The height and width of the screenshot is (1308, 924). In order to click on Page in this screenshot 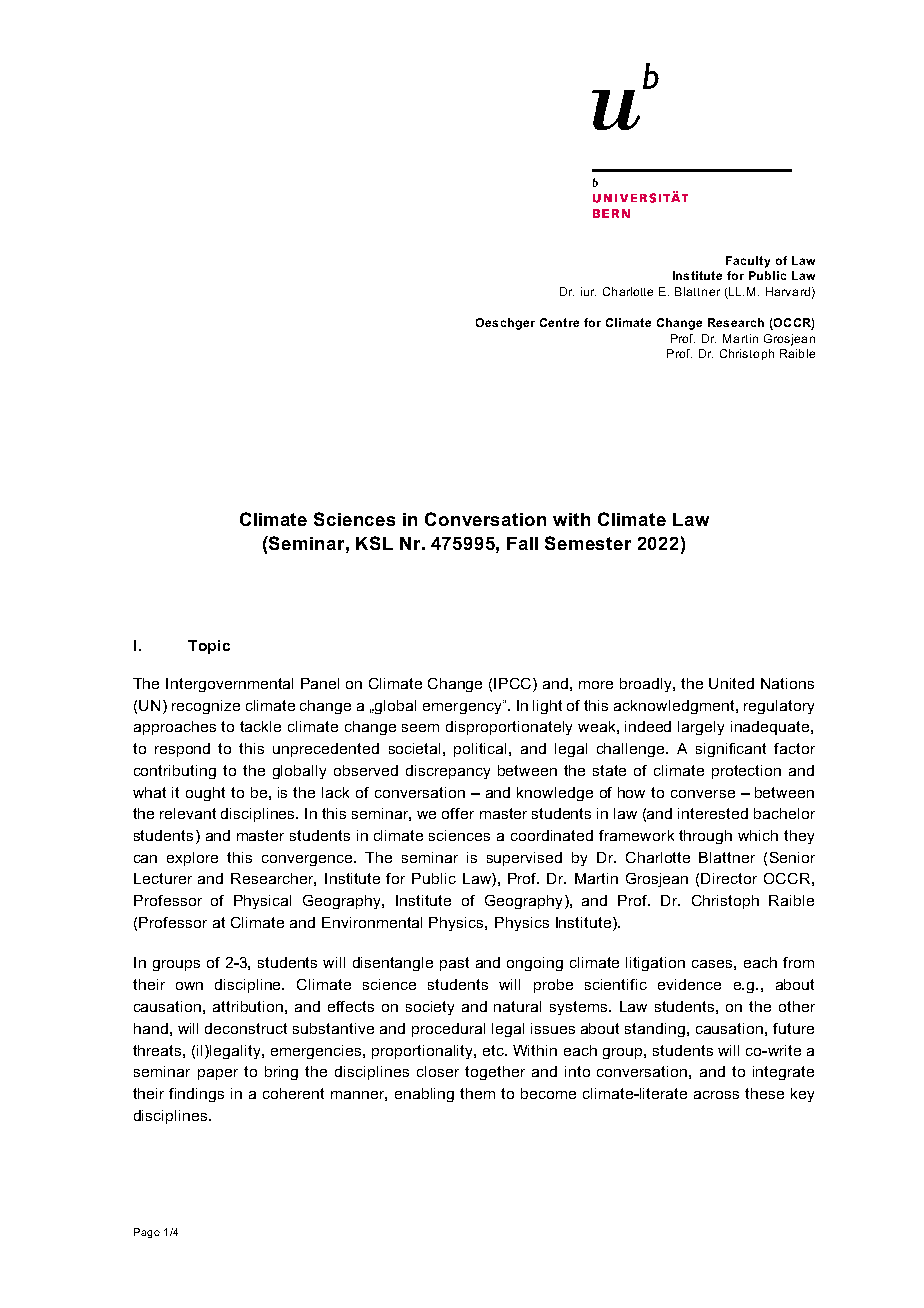, I will do `click(147, 1233)`.
